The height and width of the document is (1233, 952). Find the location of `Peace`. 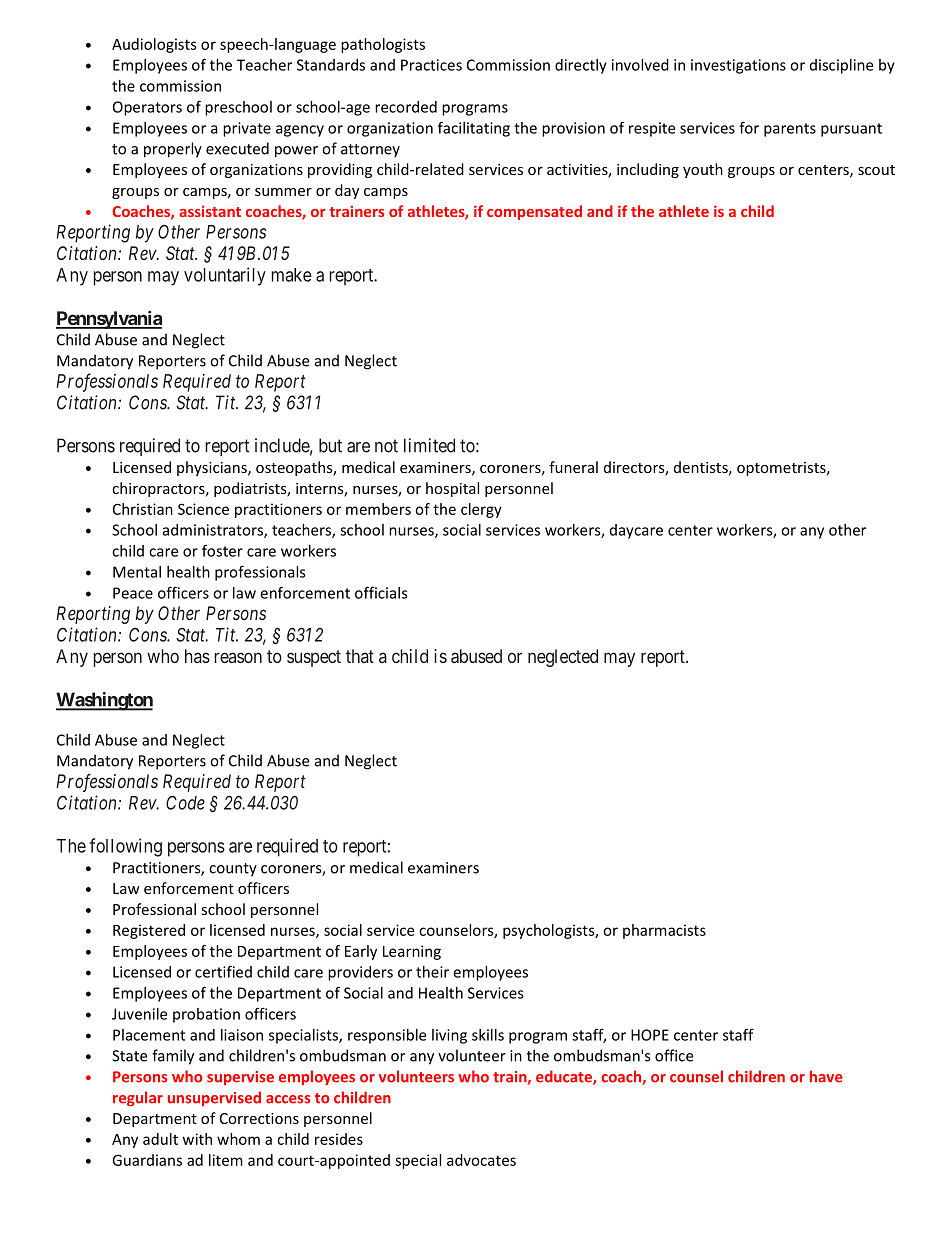

Peace is located at coordinates (133, 593).
